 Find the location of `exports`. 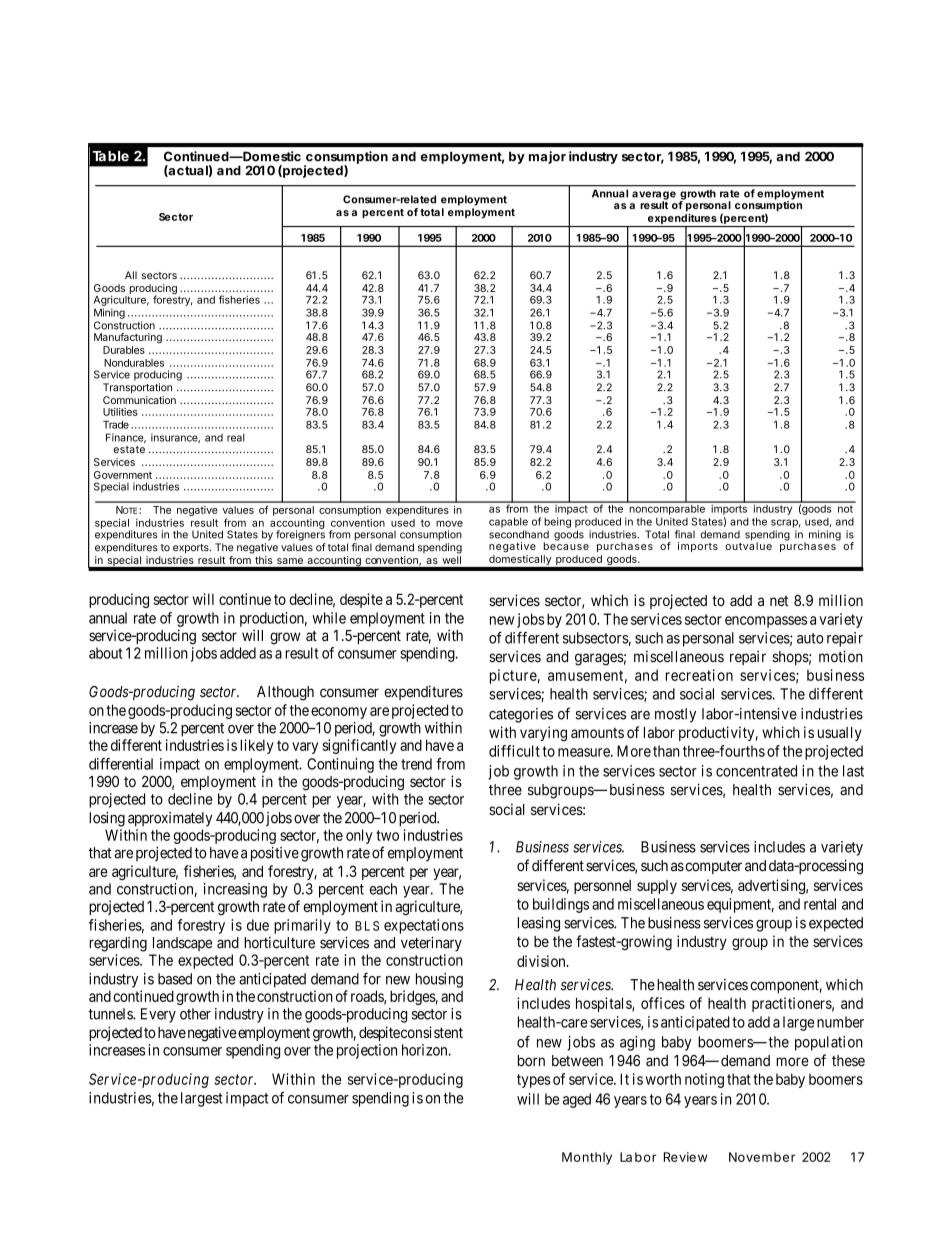

exports is located at coordinates (192, 549).
